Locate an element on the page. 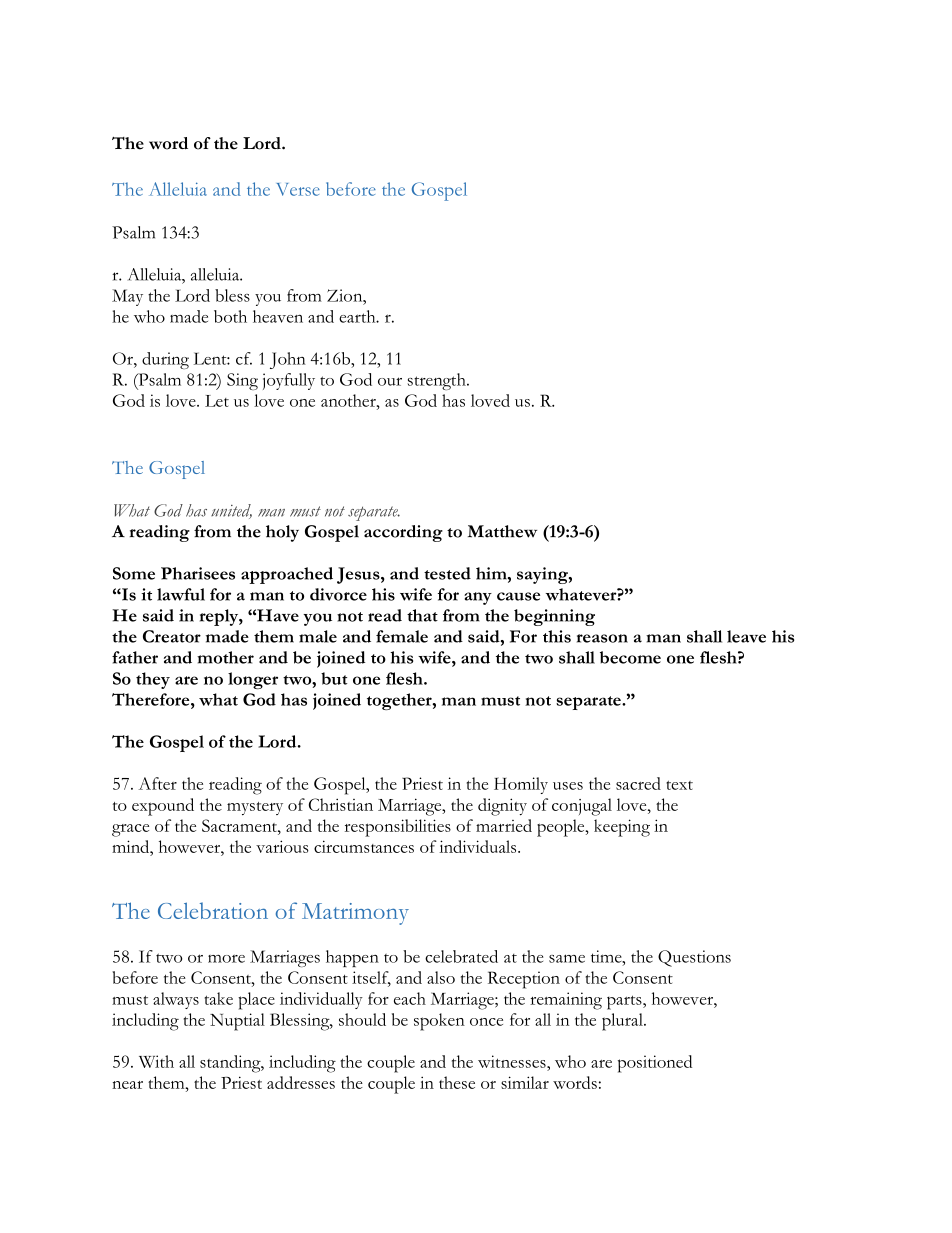 The height and width of the image is (1233, 952). heaven is located at coordinates (278, 316).
